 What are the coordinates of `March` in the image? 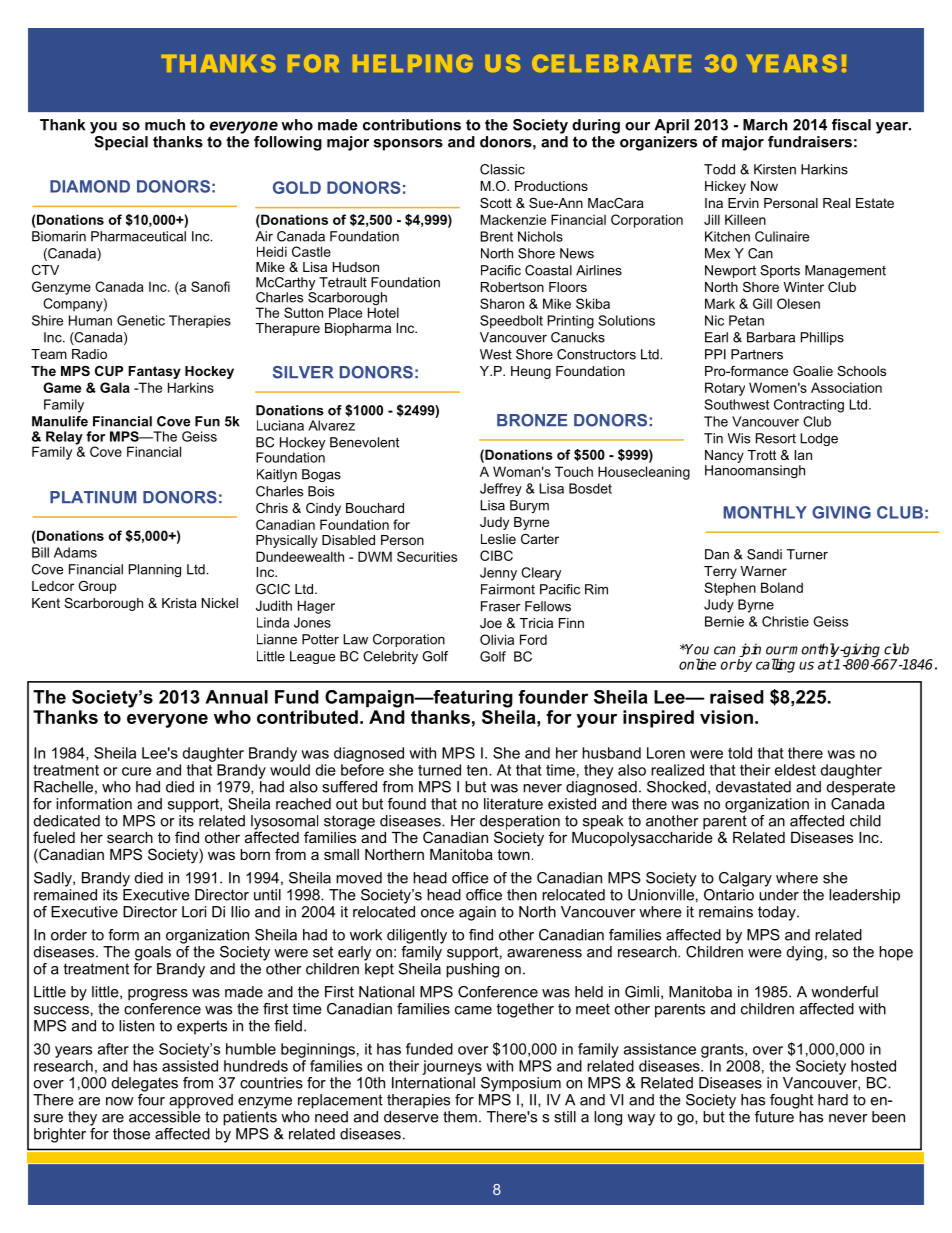 It's located at (765, 125).
